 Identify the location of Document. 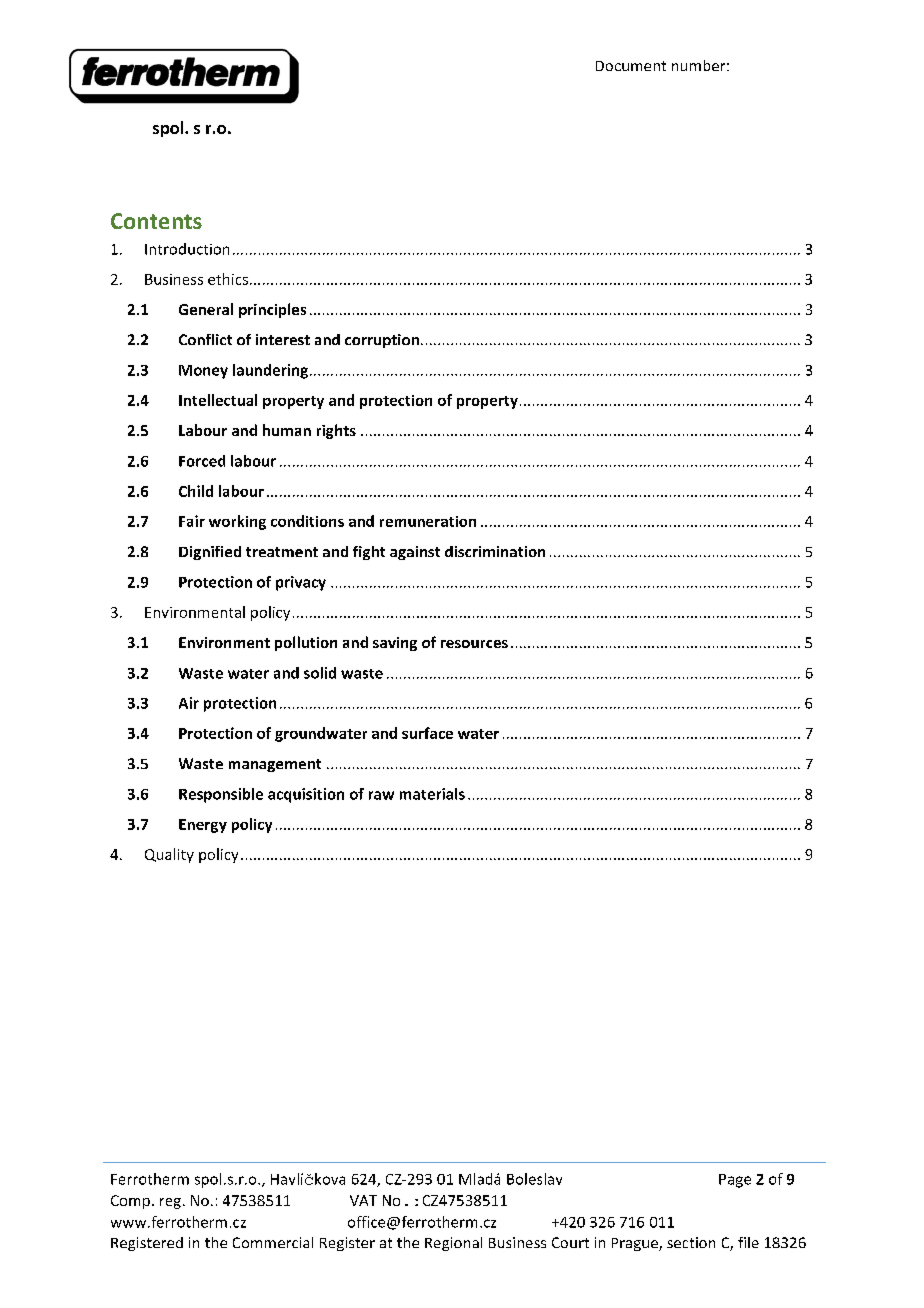
(631, 66).
